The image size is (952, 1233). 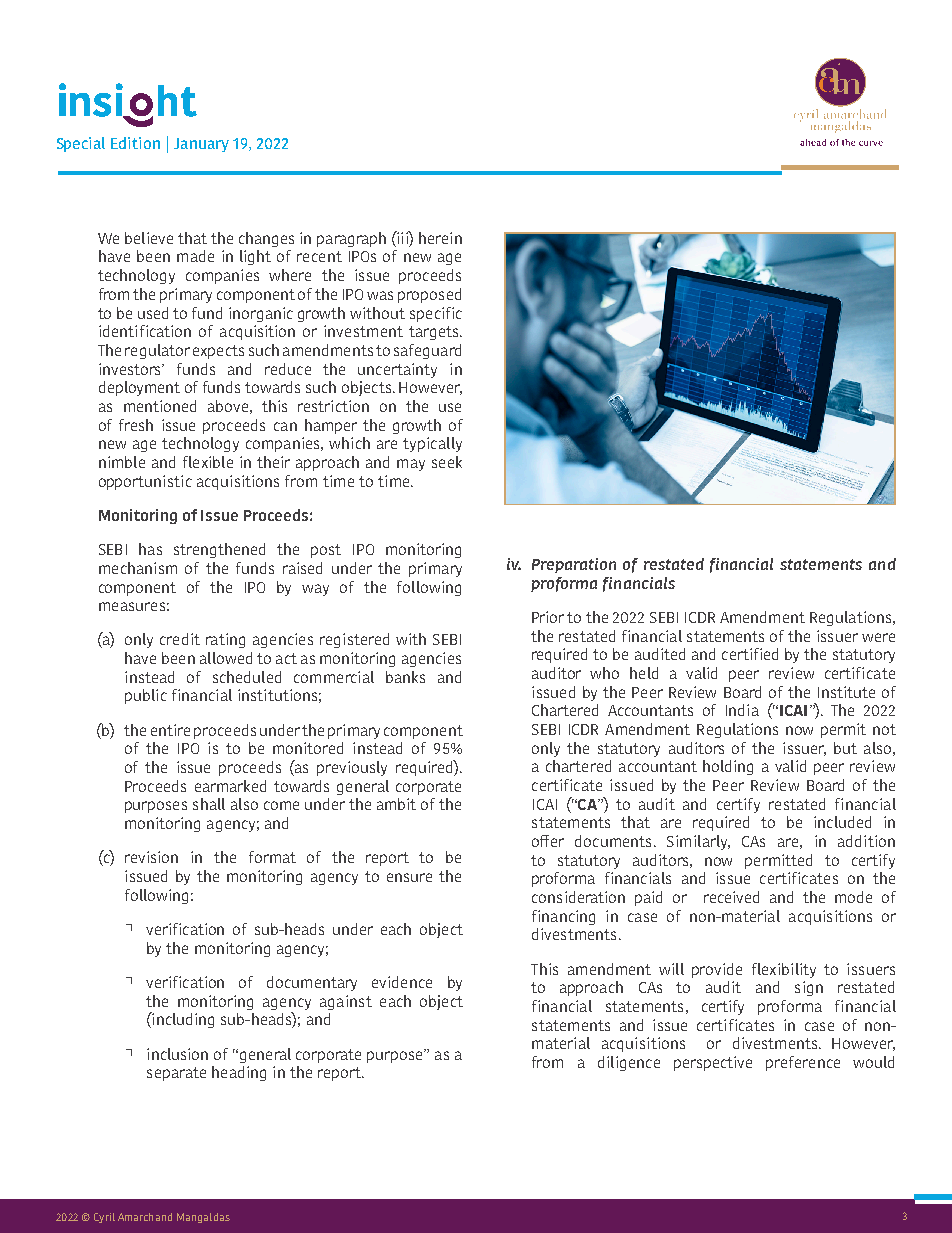 I want to click on public, so click(x=146, y=696).
